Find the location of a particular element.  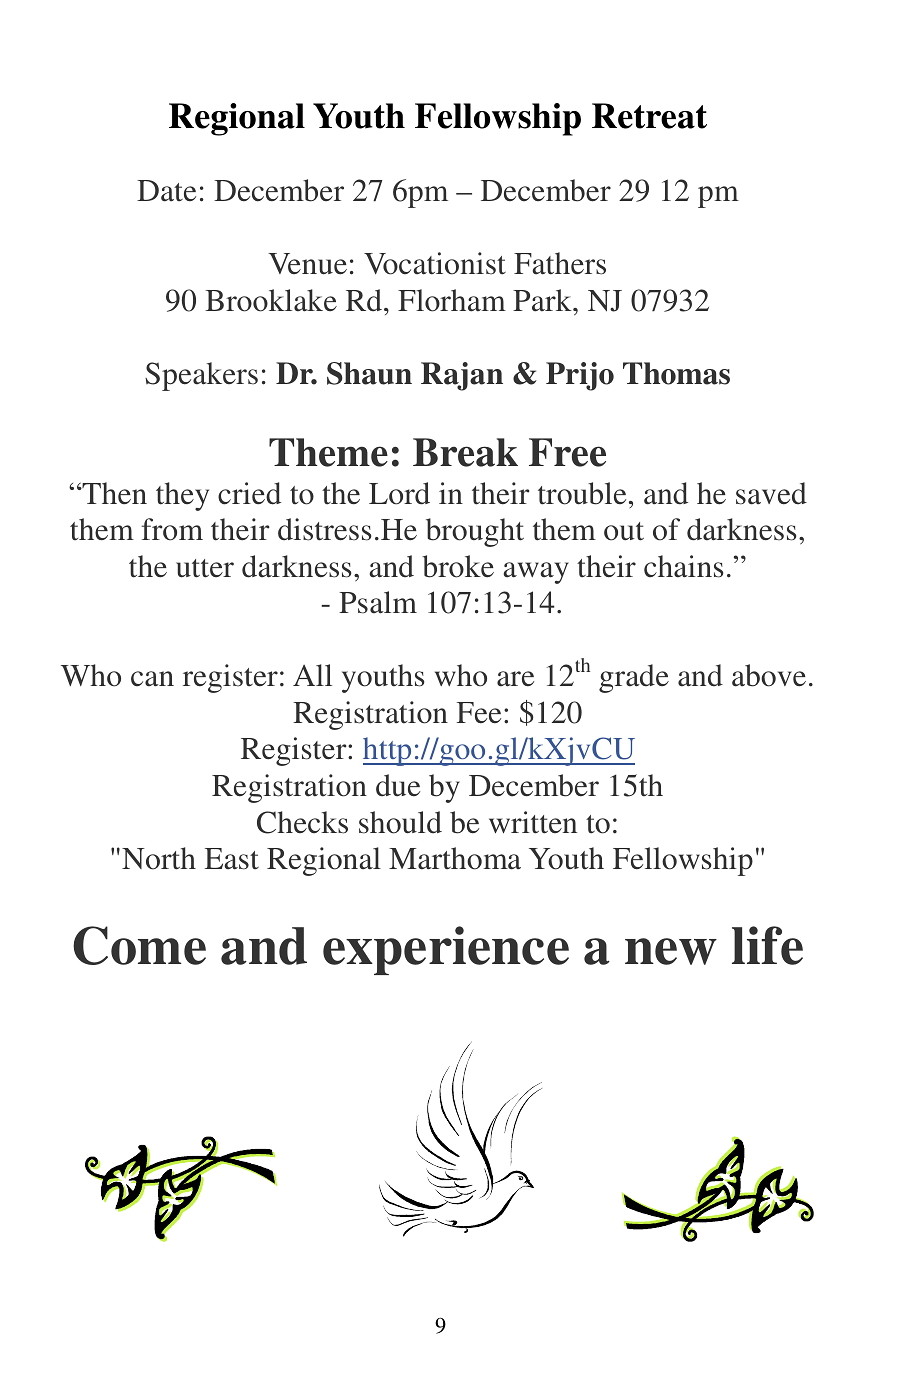

brought is located at coordinates (475, 532).
